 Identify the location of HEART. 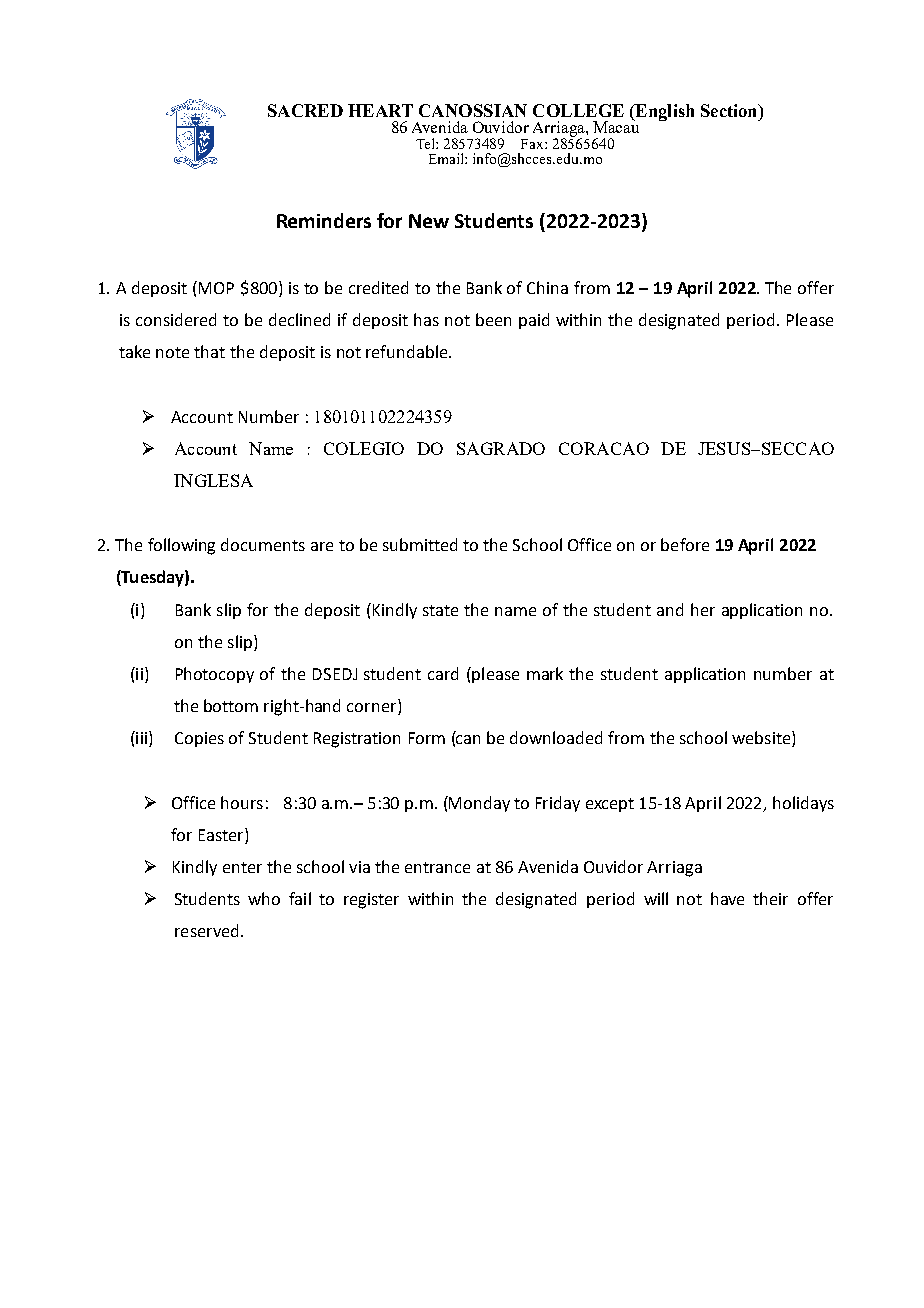
(380, 110).
